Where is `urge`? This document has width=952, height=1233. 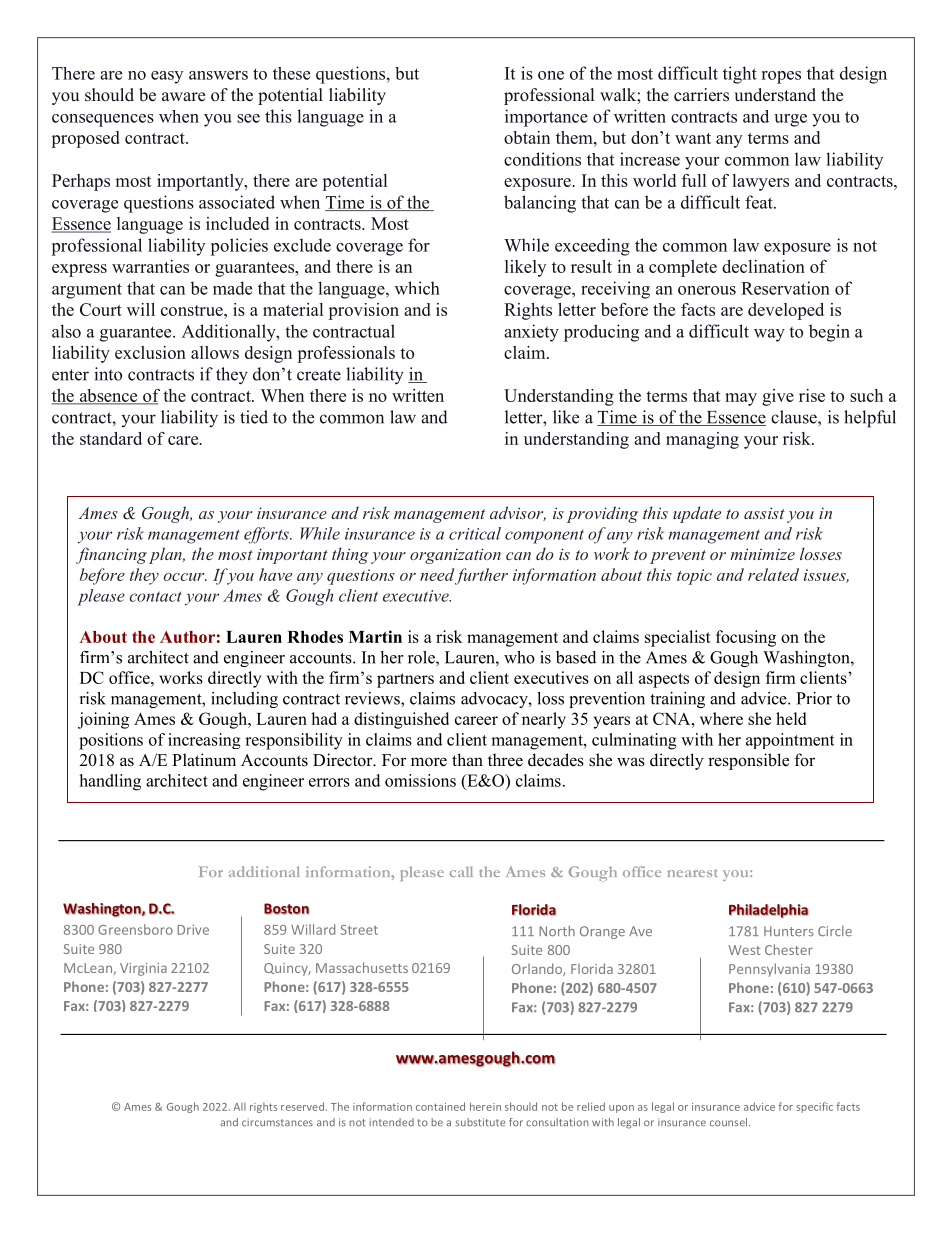 urge is located at coordinates (790, 120).
